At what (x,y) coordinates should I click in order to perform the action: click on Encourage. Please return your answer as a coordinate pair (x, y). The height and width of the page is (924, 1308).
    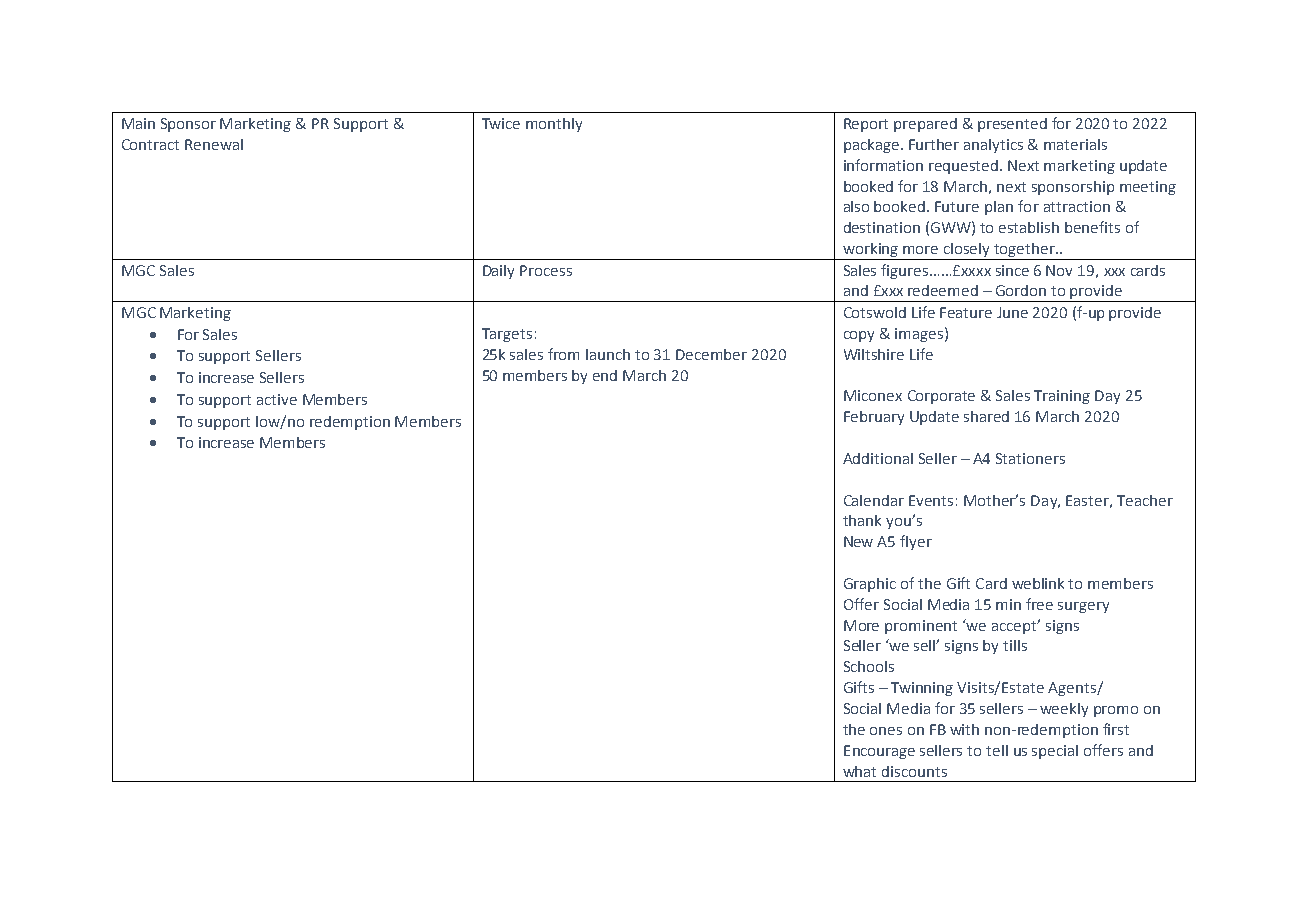
    Looking at the image, I should click on (879, 752).
